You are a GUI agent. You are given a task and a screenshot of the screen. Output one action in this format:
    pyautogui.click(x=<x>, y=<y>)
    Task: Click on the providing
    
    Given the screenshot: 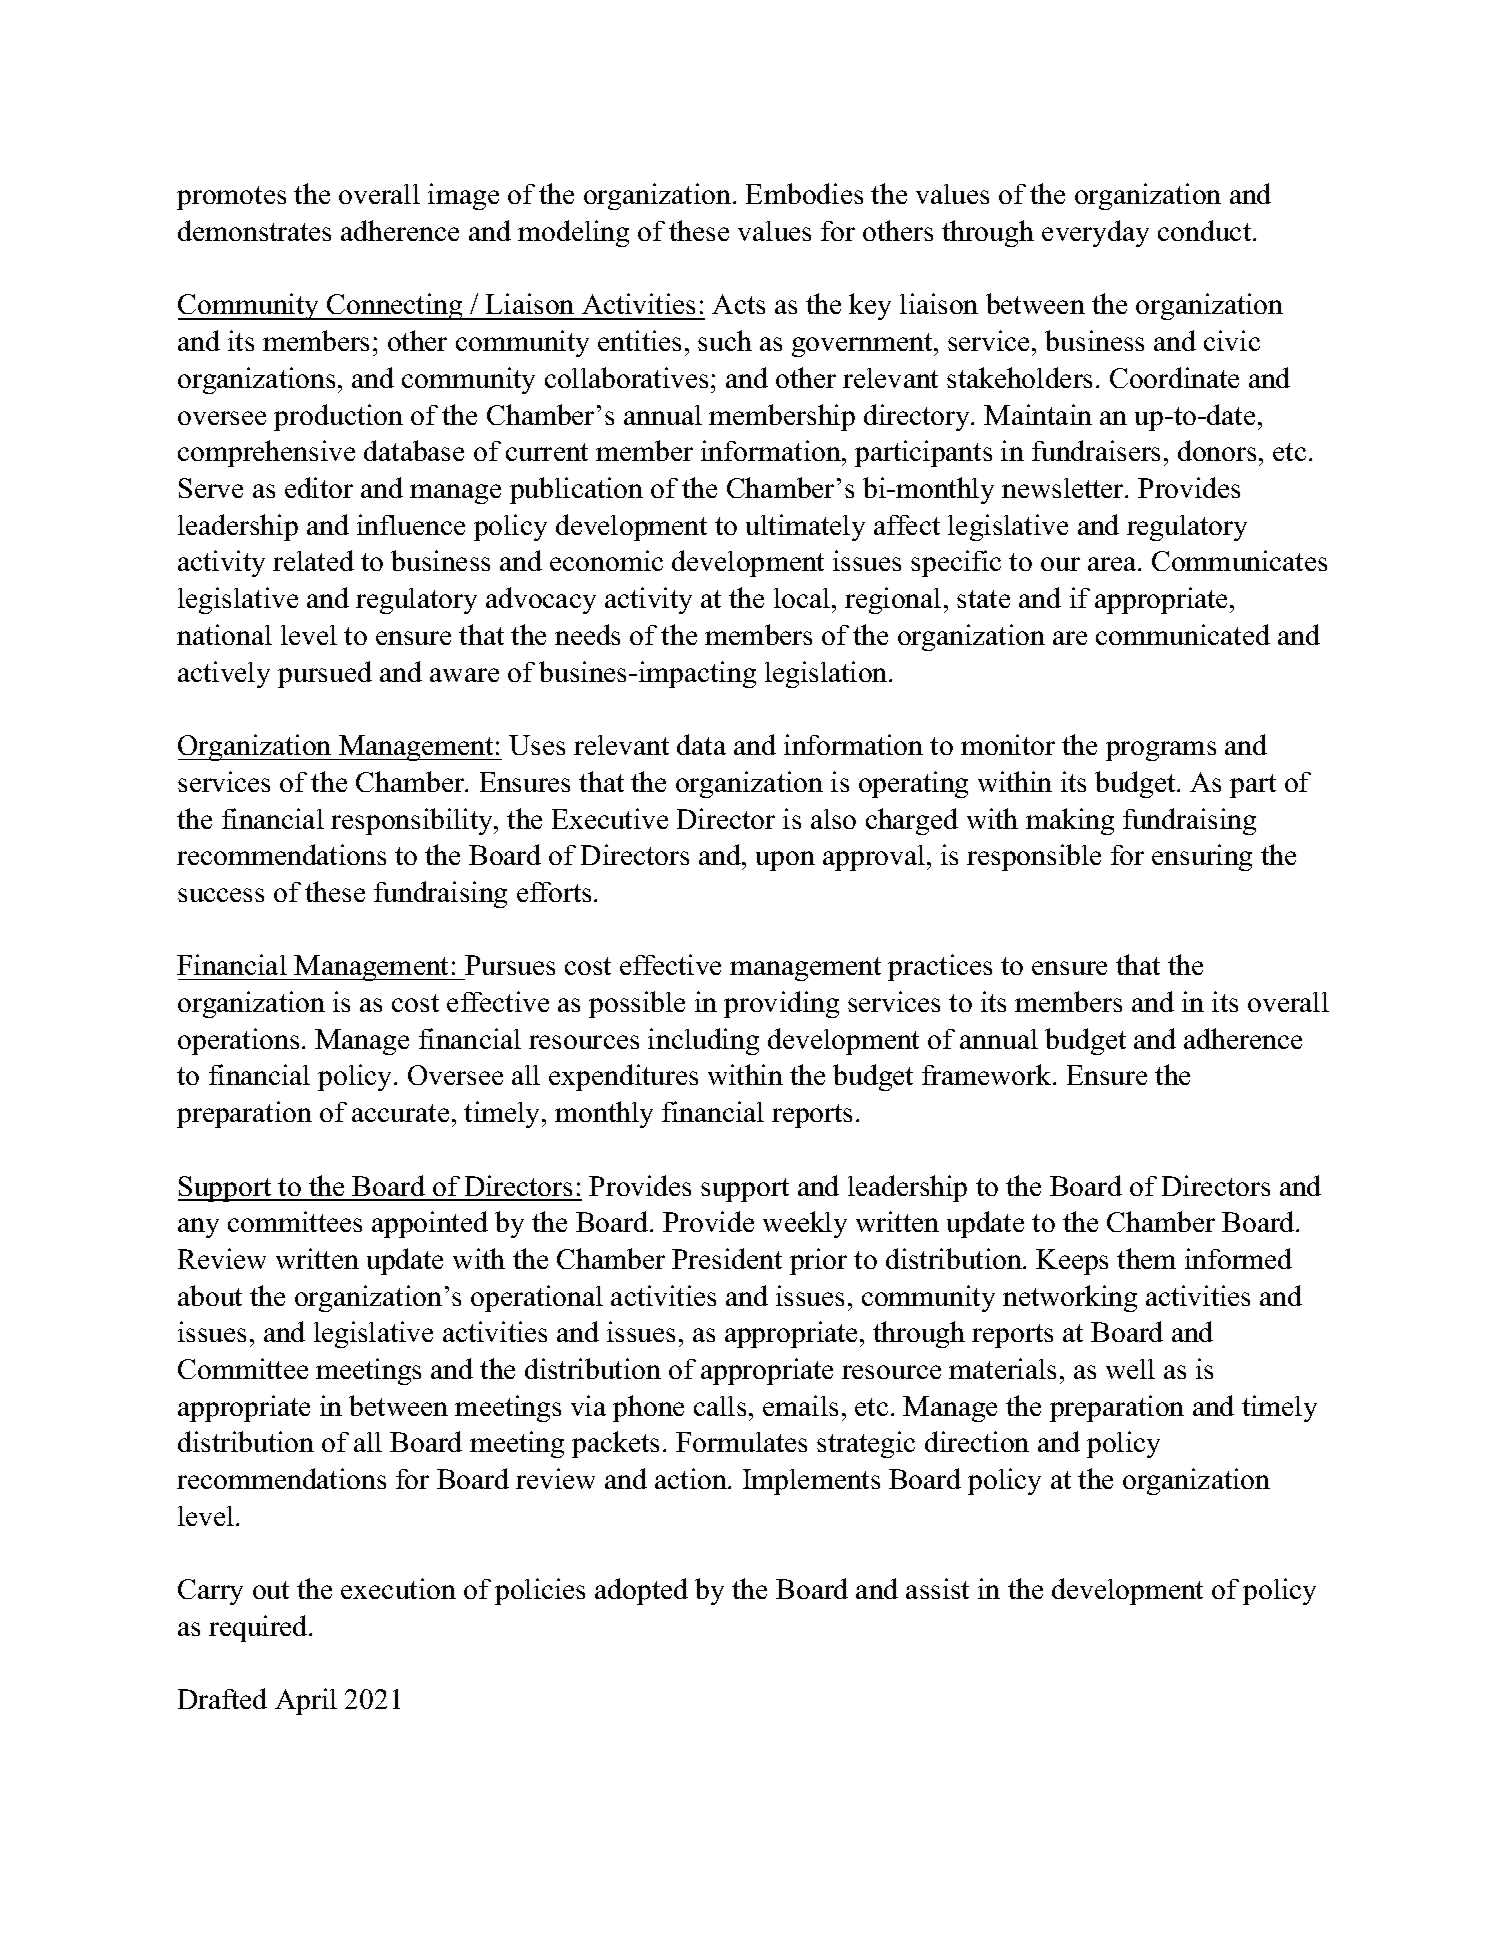 What is the action you would take?
    pyautogui.click(x=781, y=1004)
